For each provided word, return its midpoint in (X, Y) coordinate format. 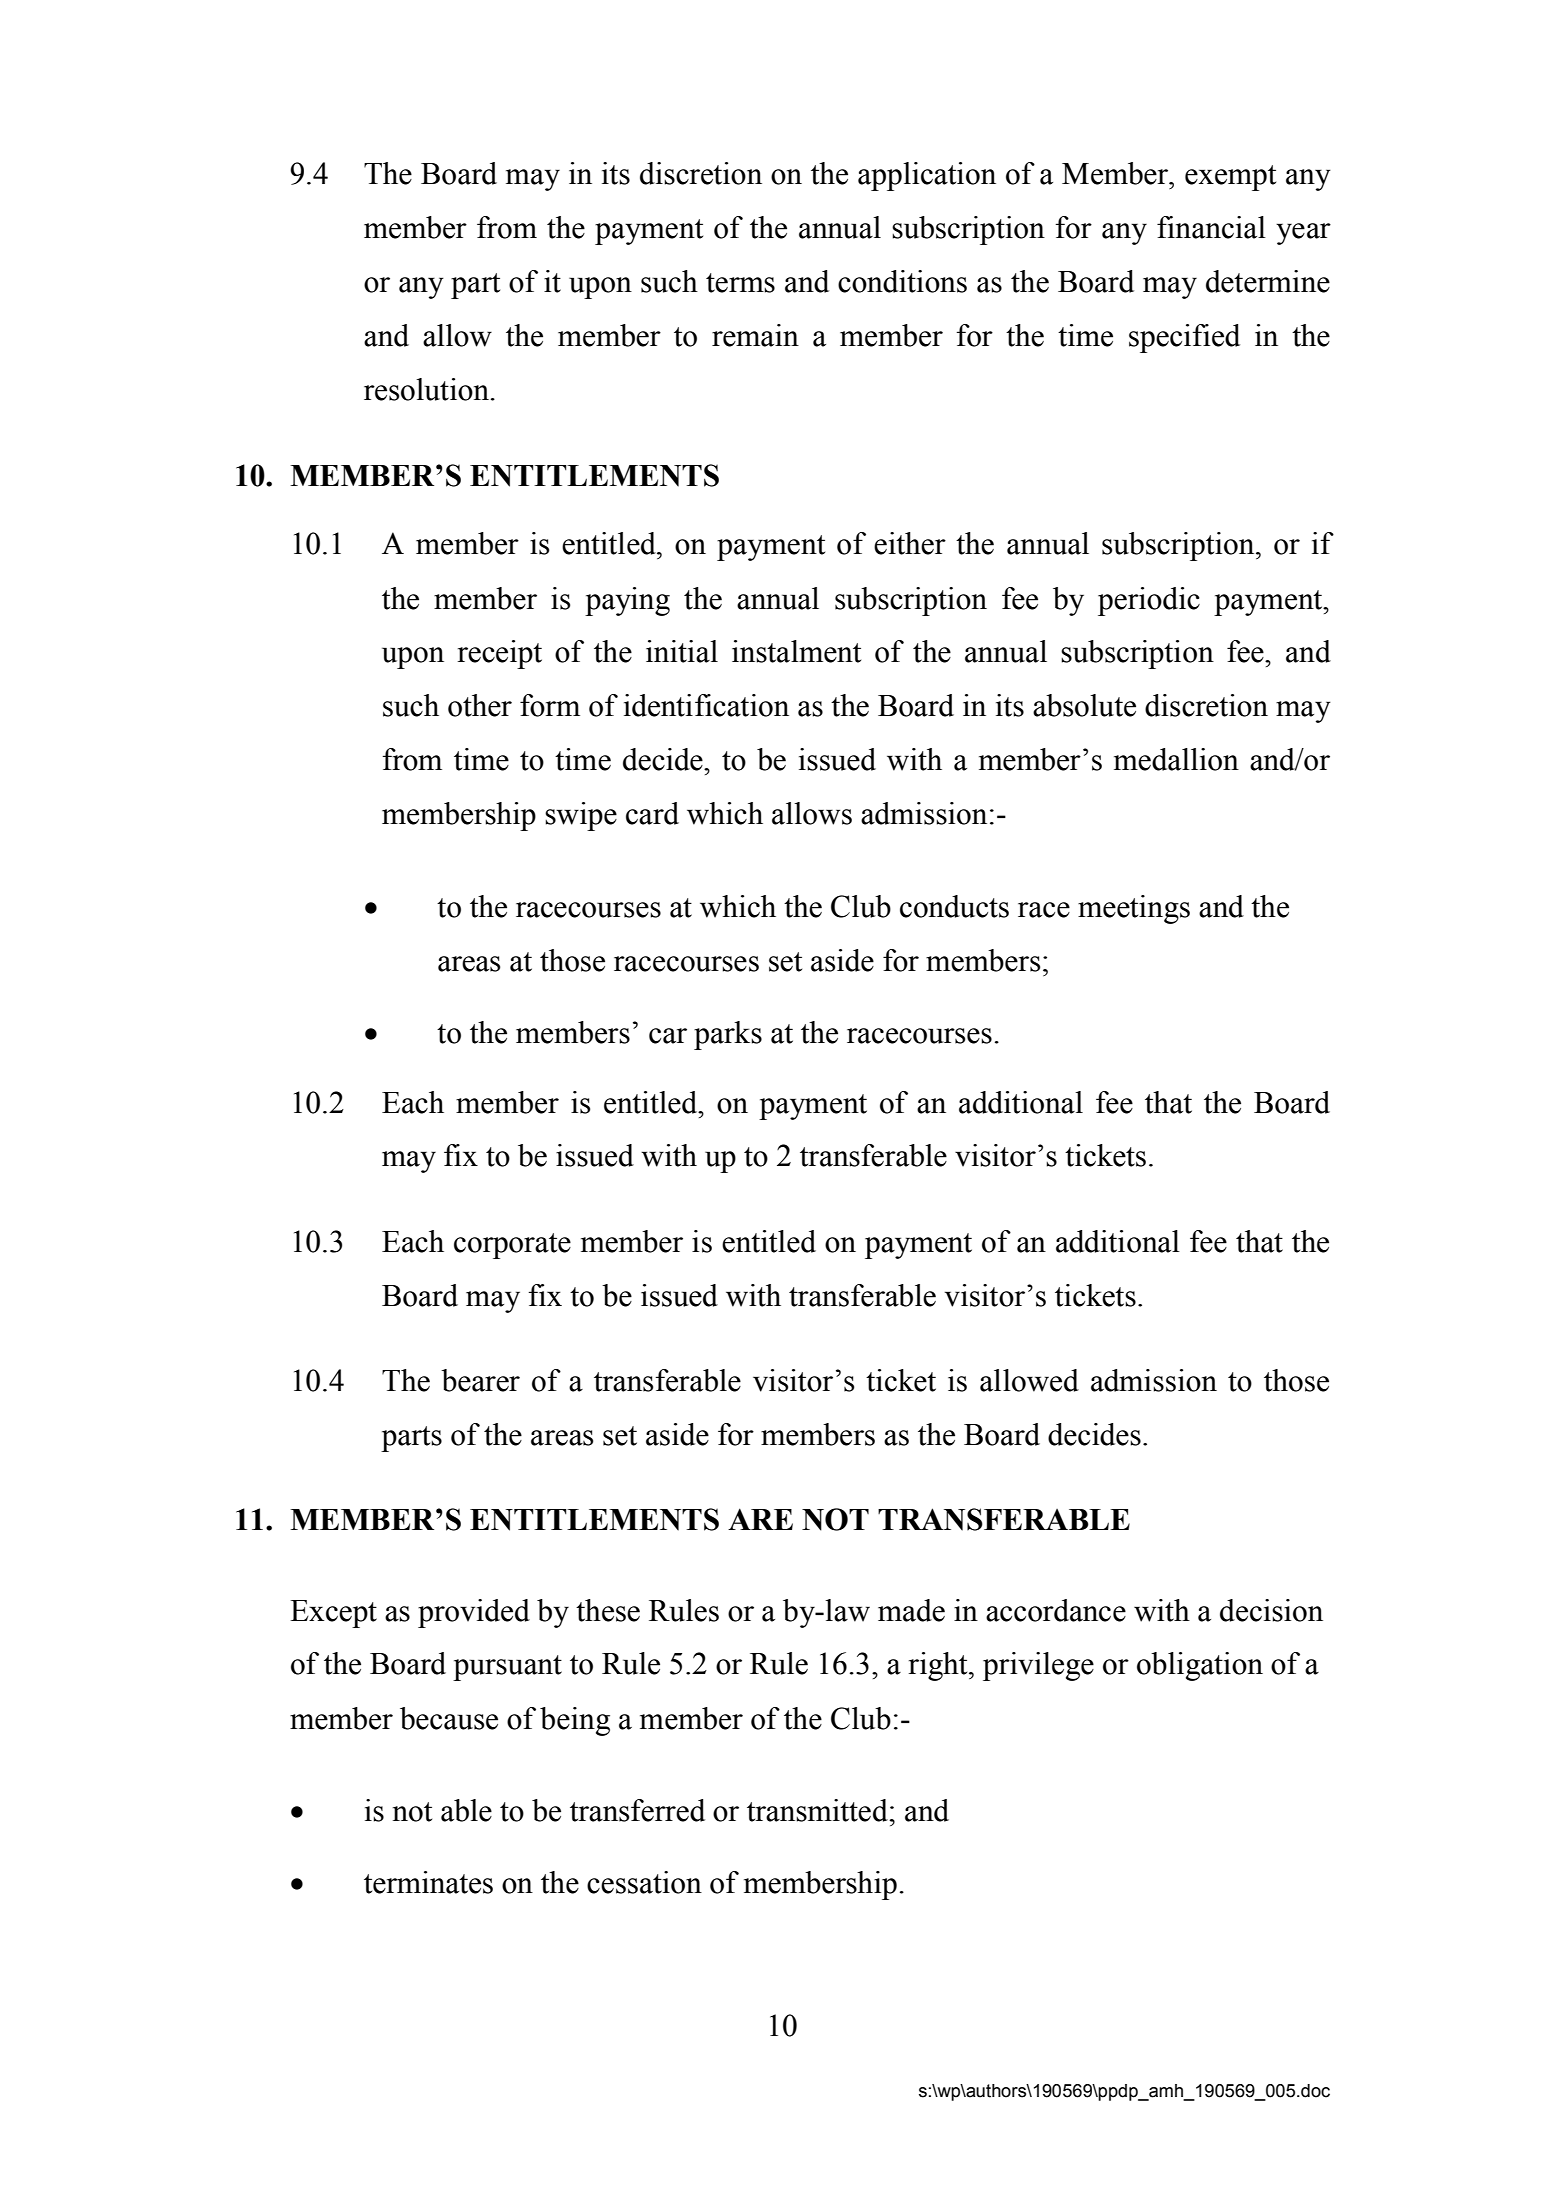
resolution (426, 389)
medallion (1176, 759)
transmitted (818, 1810)
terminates (428, 1882)
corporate (512, 1246)
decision (1271, 1610)
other (480, 705)
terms (740, 283)
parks (728, 1035)
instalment (796, 651)
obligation (1200, 1666)
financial (1211, 227)
